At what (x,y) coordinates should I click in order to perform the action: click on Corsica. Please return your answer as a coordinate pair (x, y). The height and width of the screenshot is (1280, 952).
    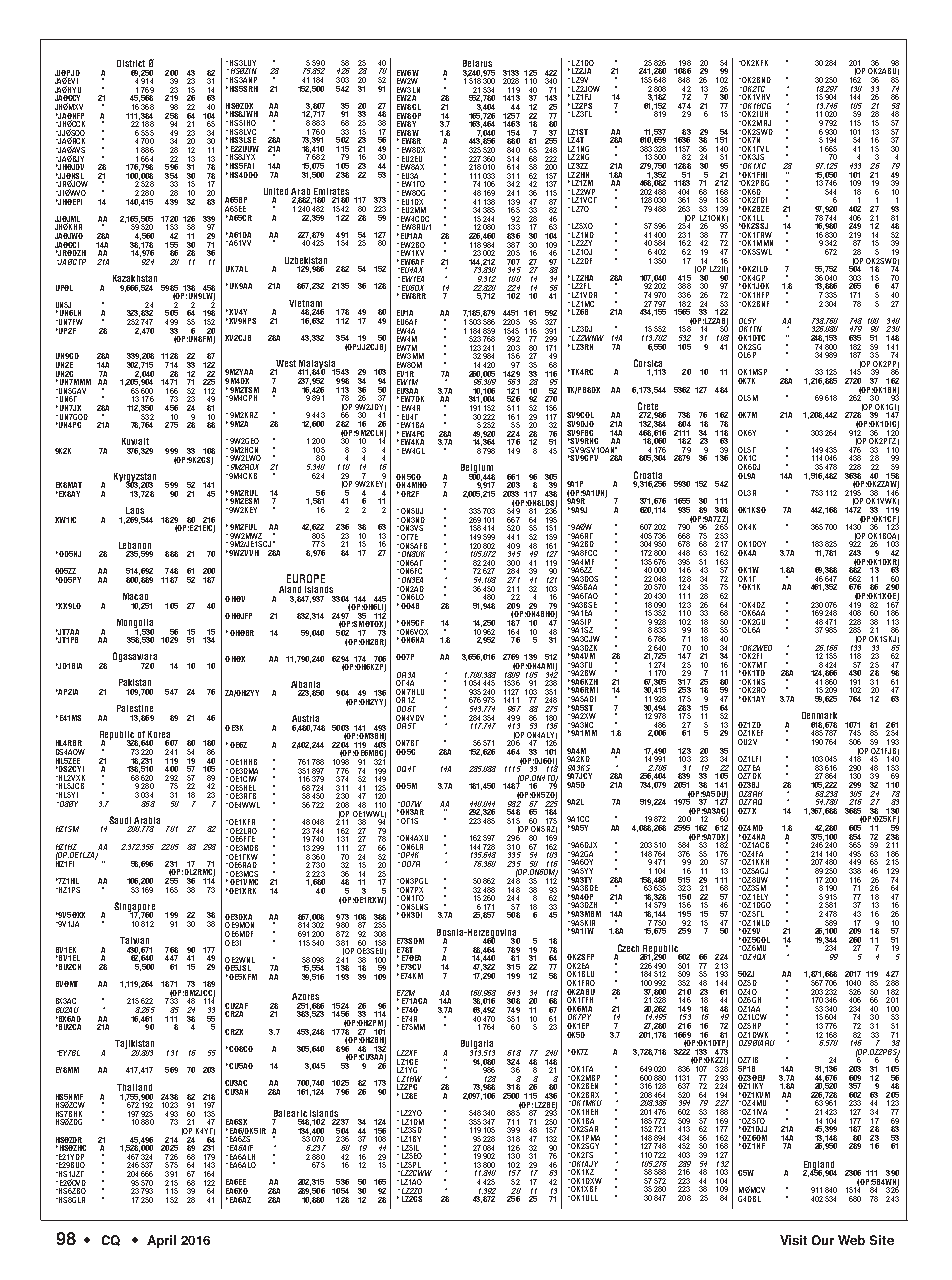
    Looking at the image, I should click on (648, 363).
